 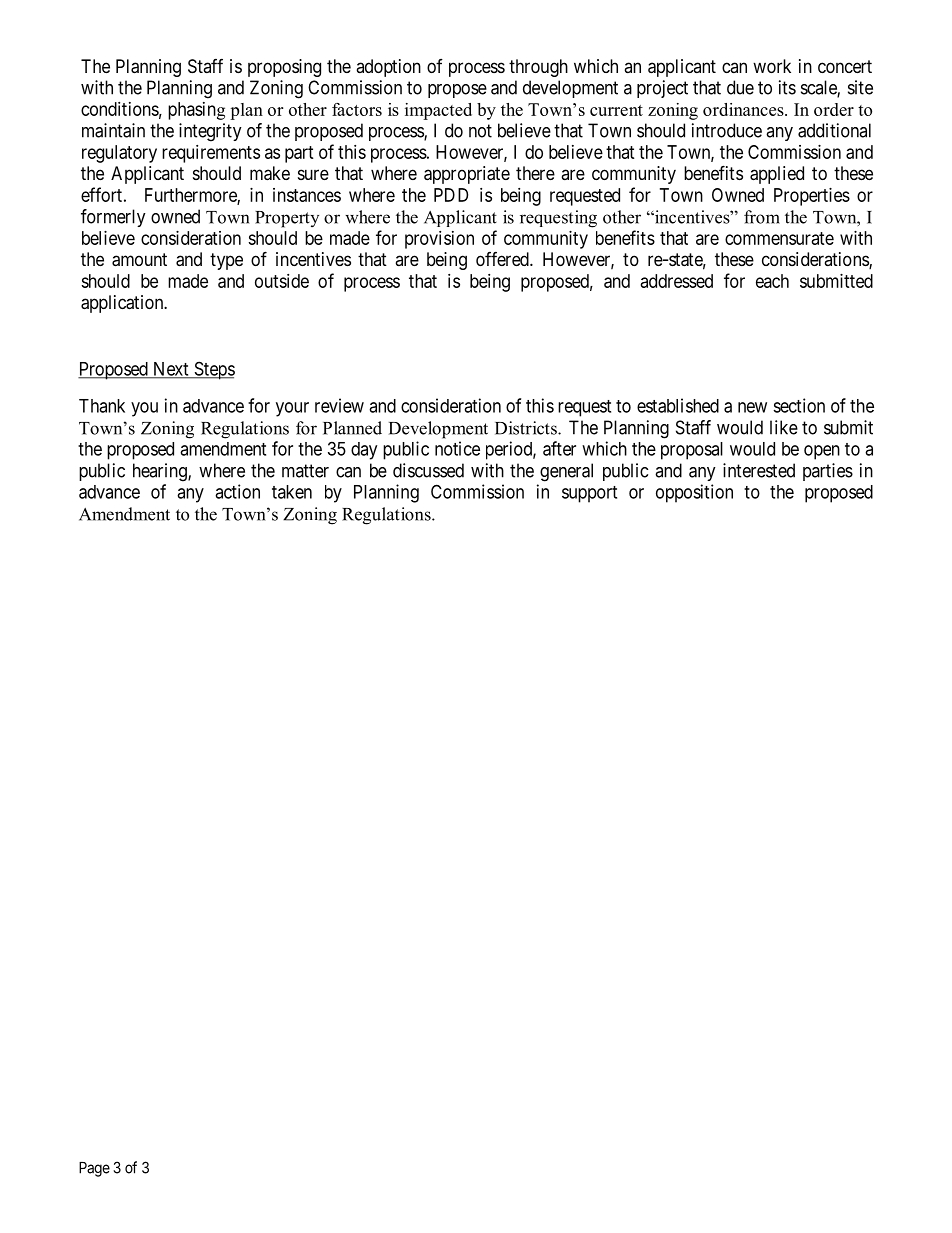 I want to click on interested, so click(x=759, y=470).
